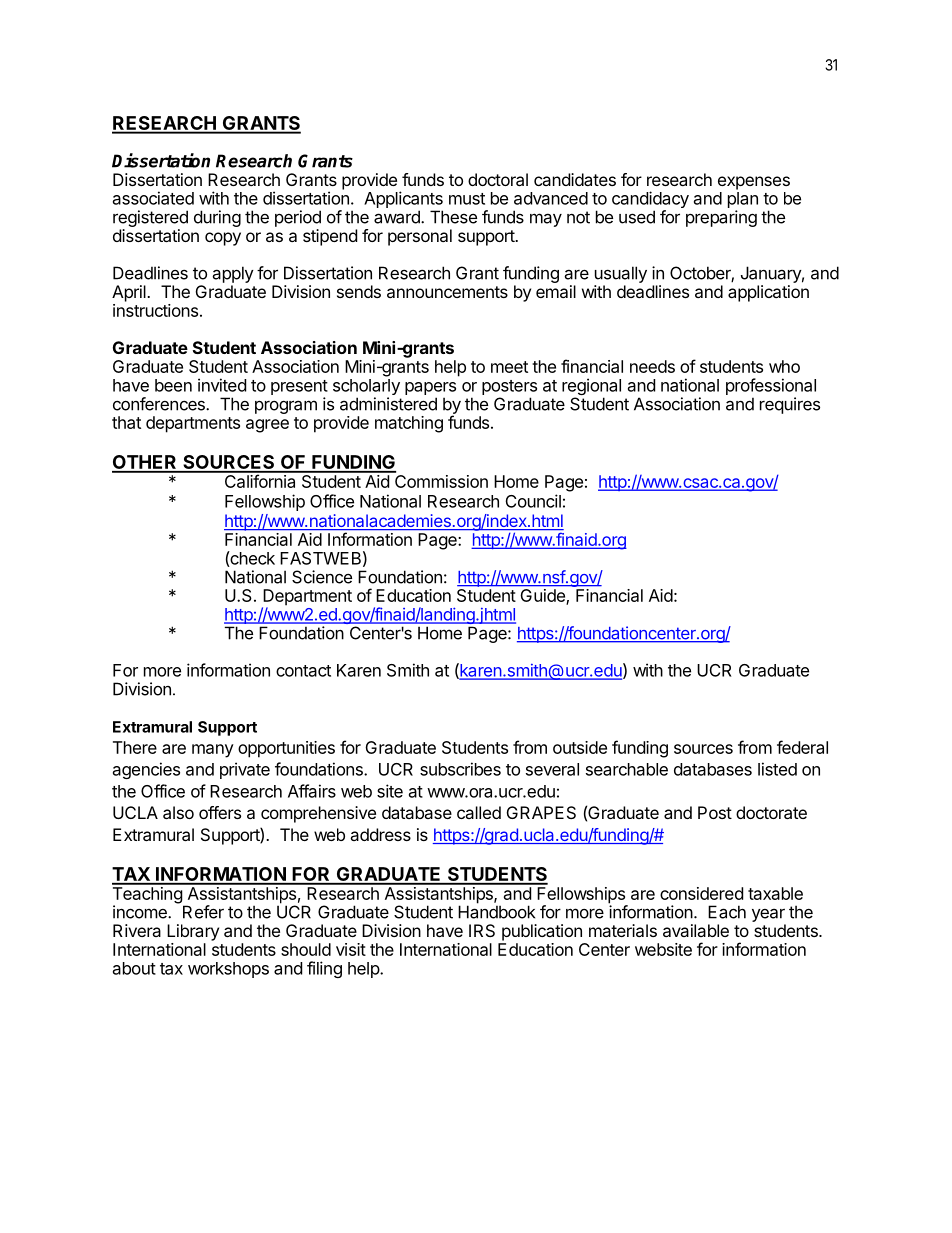 This page has width=952, height=1233. Describe the element at coordinates (322, 577) in the page. I see `Science` at that location.
